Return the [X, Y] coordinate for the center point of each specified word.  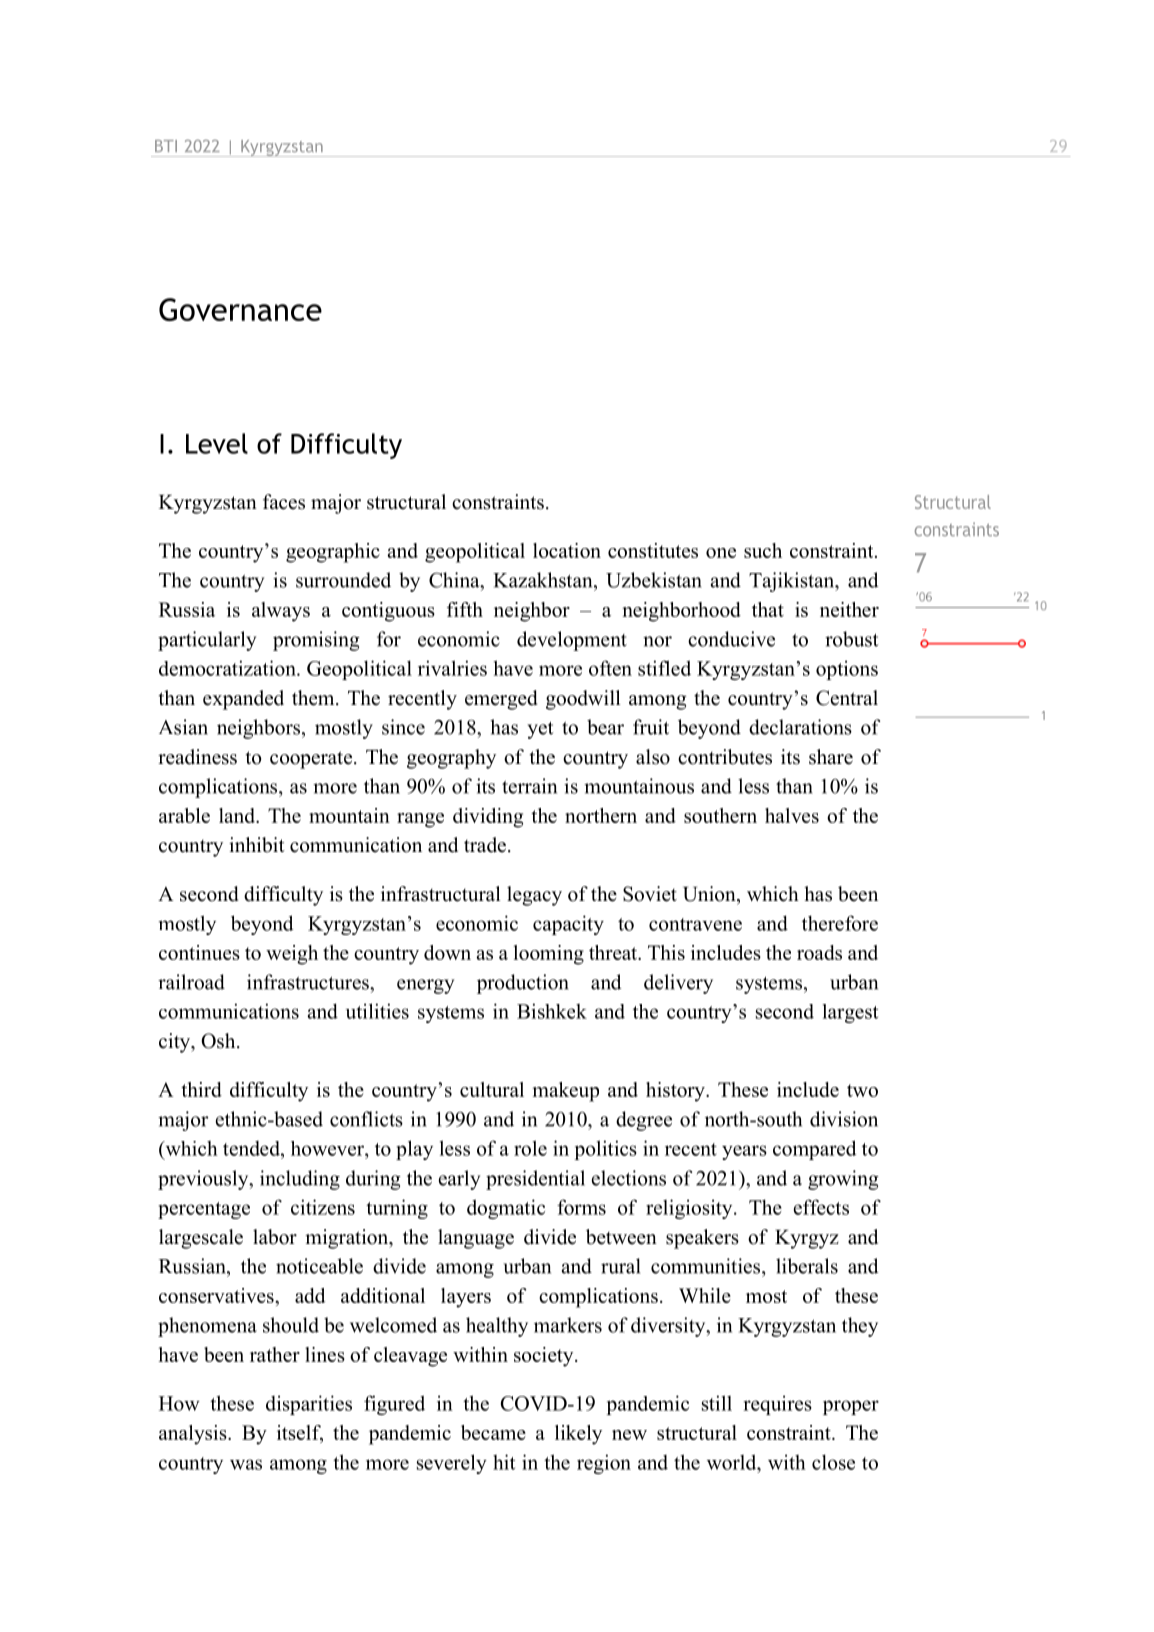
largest [850, 1013]
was [246, 1464]
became [493, 1432]
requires [777, 1405]
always [281, 612]
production [523, 984]
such [763, 550]
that [768, 609]
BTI [166, 146]
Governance [240, 309]
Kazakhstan [544, 580]
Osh [219, 1041]
